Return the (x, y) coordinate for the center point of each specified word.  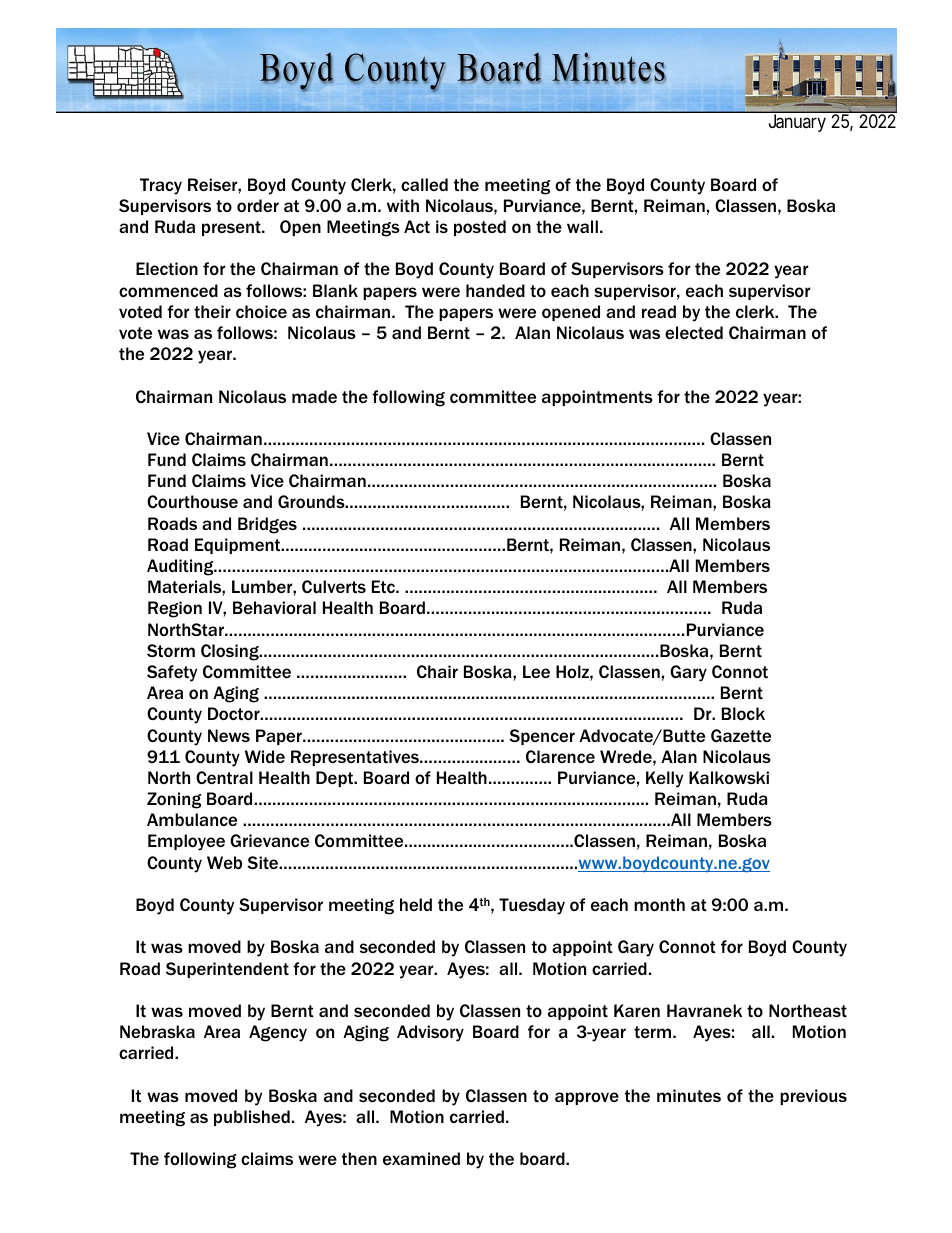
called (424, 184)
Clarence (560, 756)
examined (421, 1158)
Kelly (664, 779)
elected (694, 332)
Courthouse (192, 501)
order (258, 205)
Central (224, 777)
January (797, 123)
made (314, 396)
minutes (689, 1095)
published (252, 1118)
